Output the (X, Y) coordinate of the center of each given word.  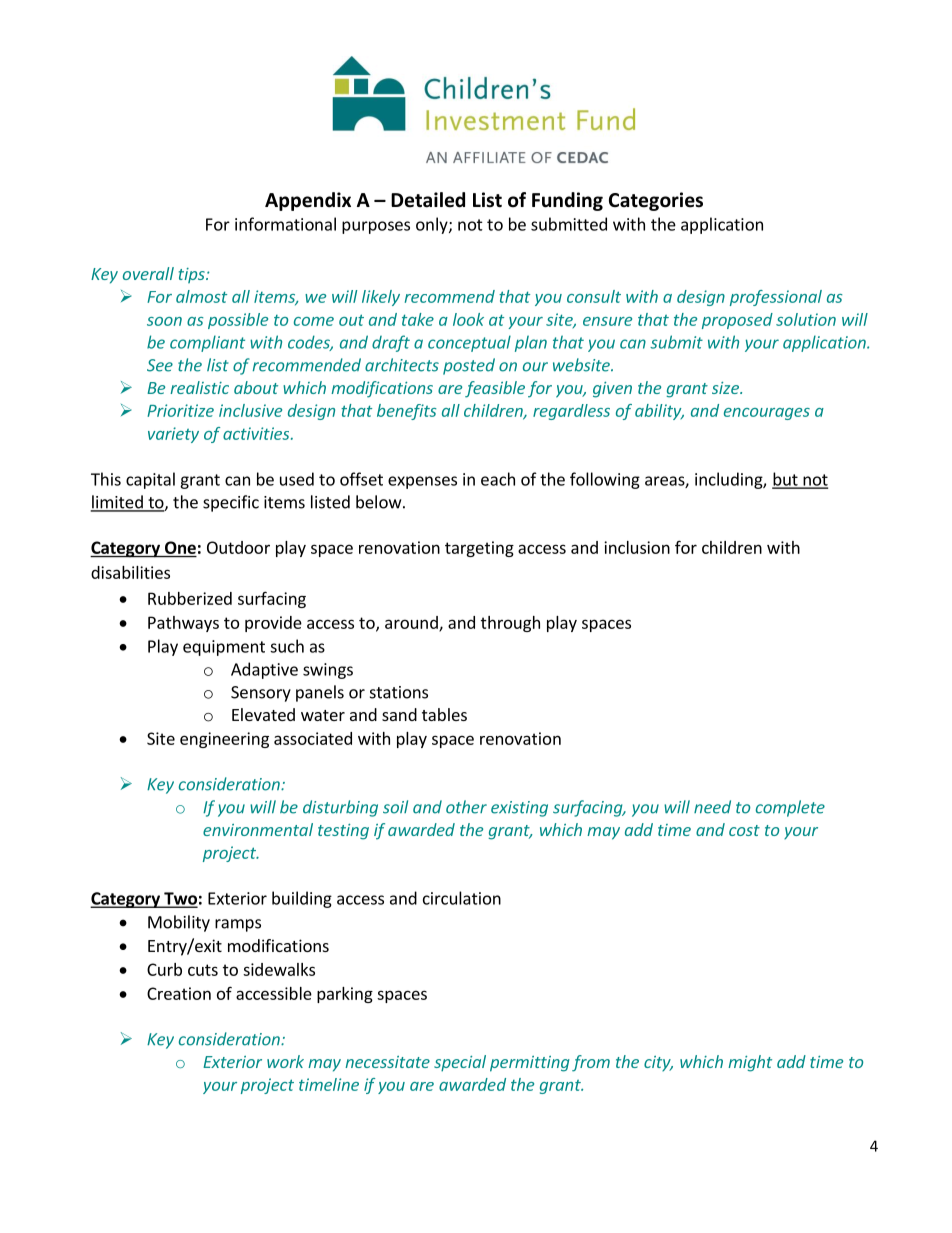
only (433, 225)
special (460, 1063)
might (750, 1063)
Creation (179, 993)
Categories (656, 201)
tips (193, 275)
